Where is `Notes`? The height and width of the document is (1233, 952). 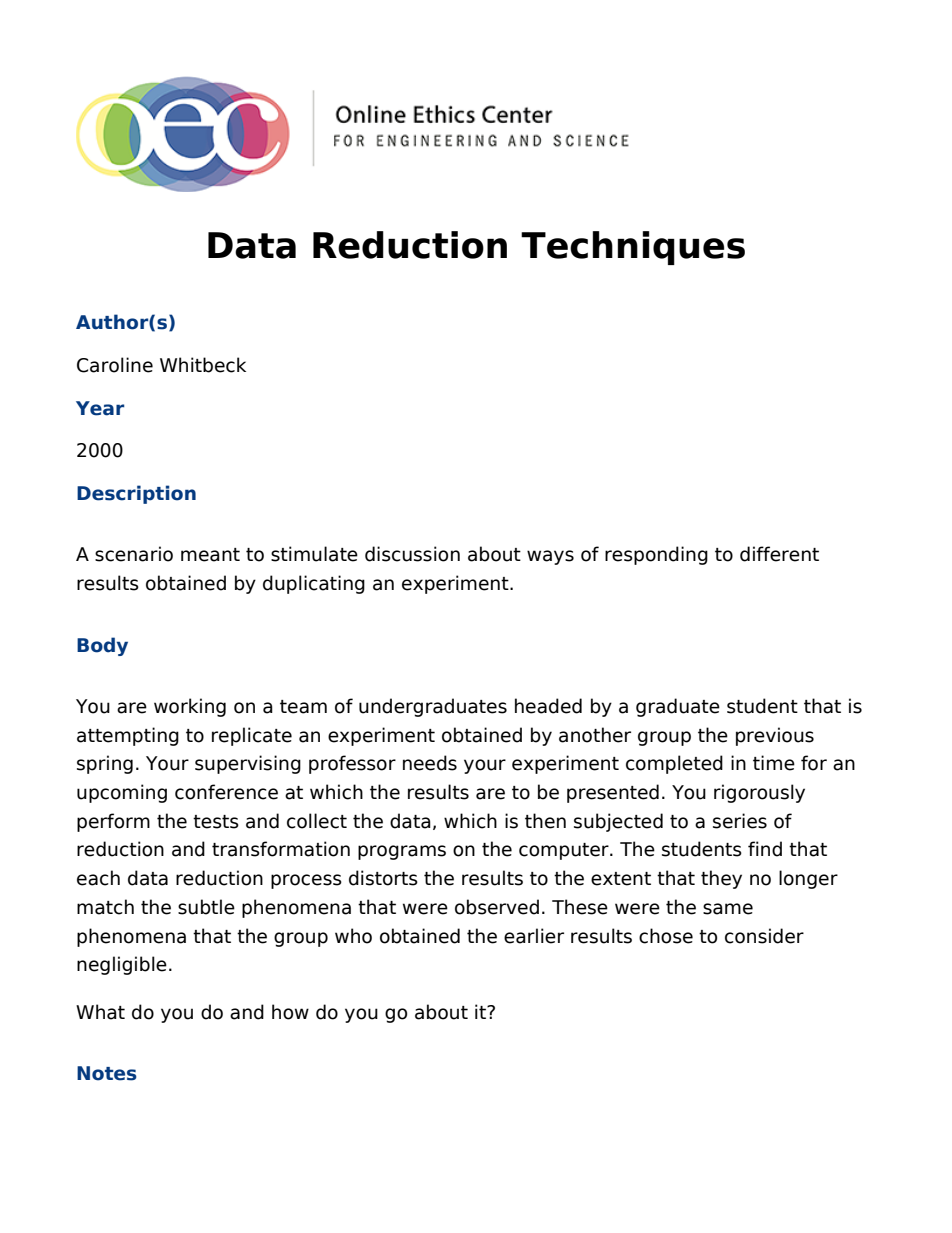 Notes is located at coordinates (107, 1073).
